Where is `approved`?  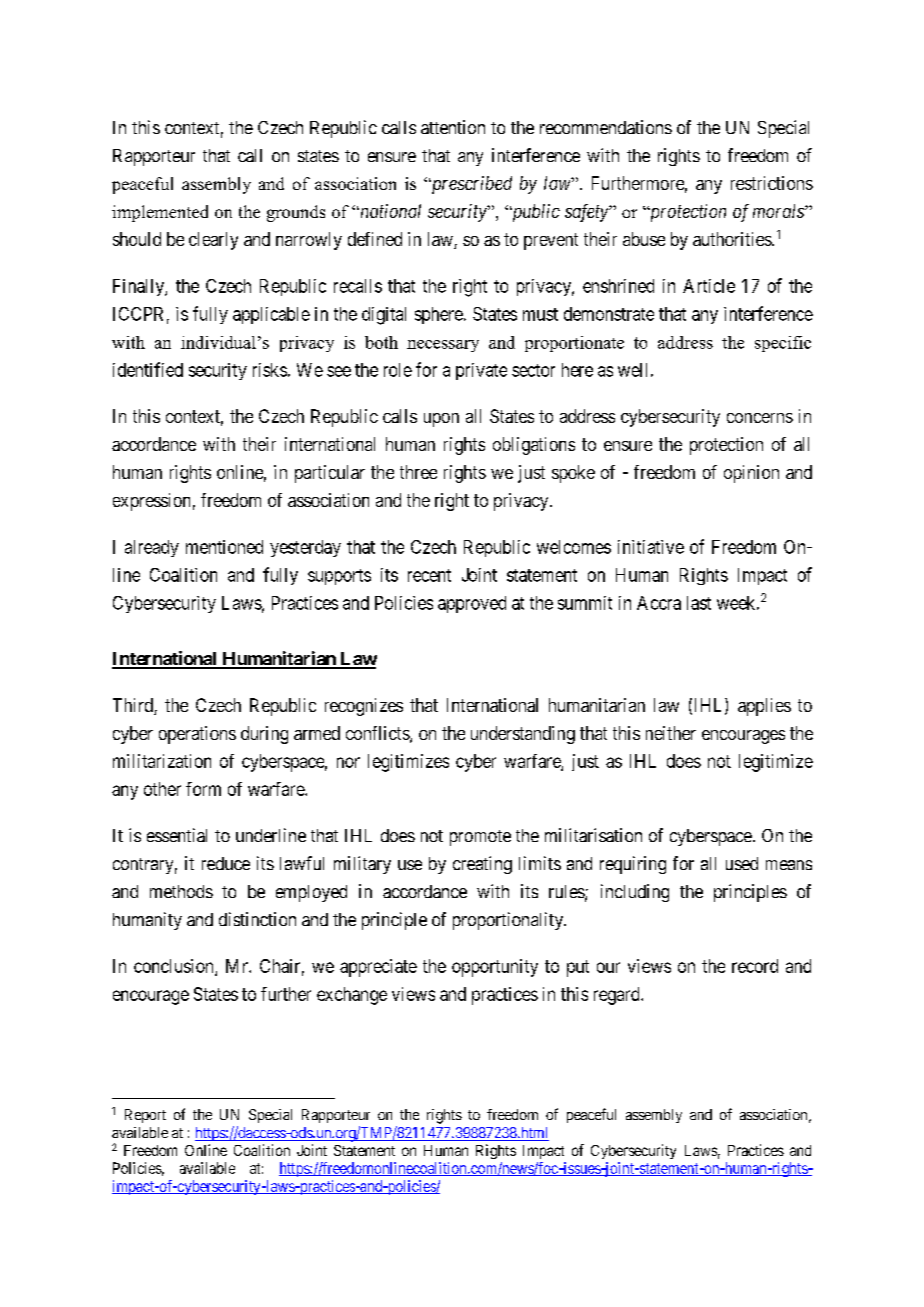
approved is located at coordinates (472, 604).
